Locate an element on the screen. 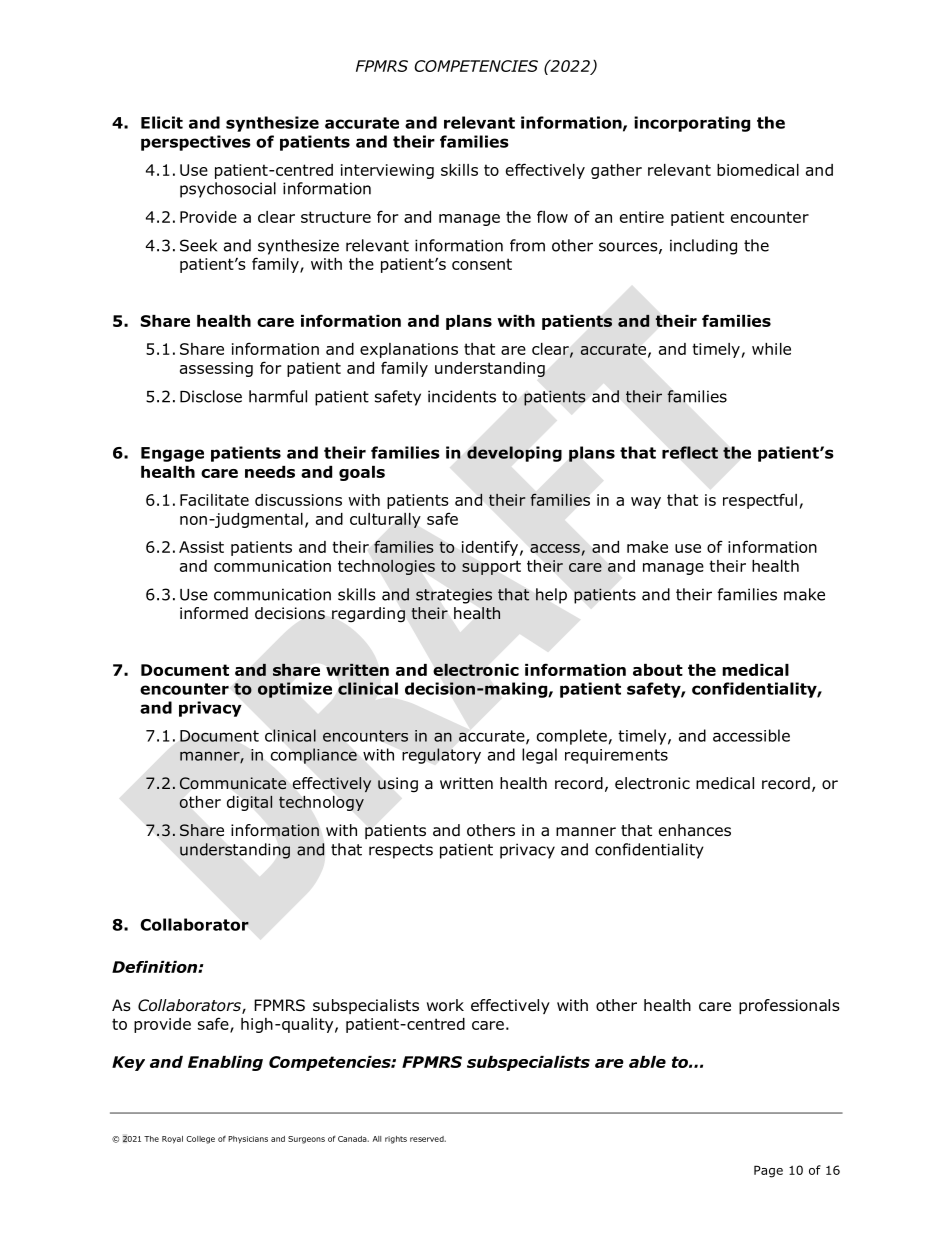 Image resolution: width=952 pixels, height=1233 pixels. strategies is located at coordinates (454, 596).
